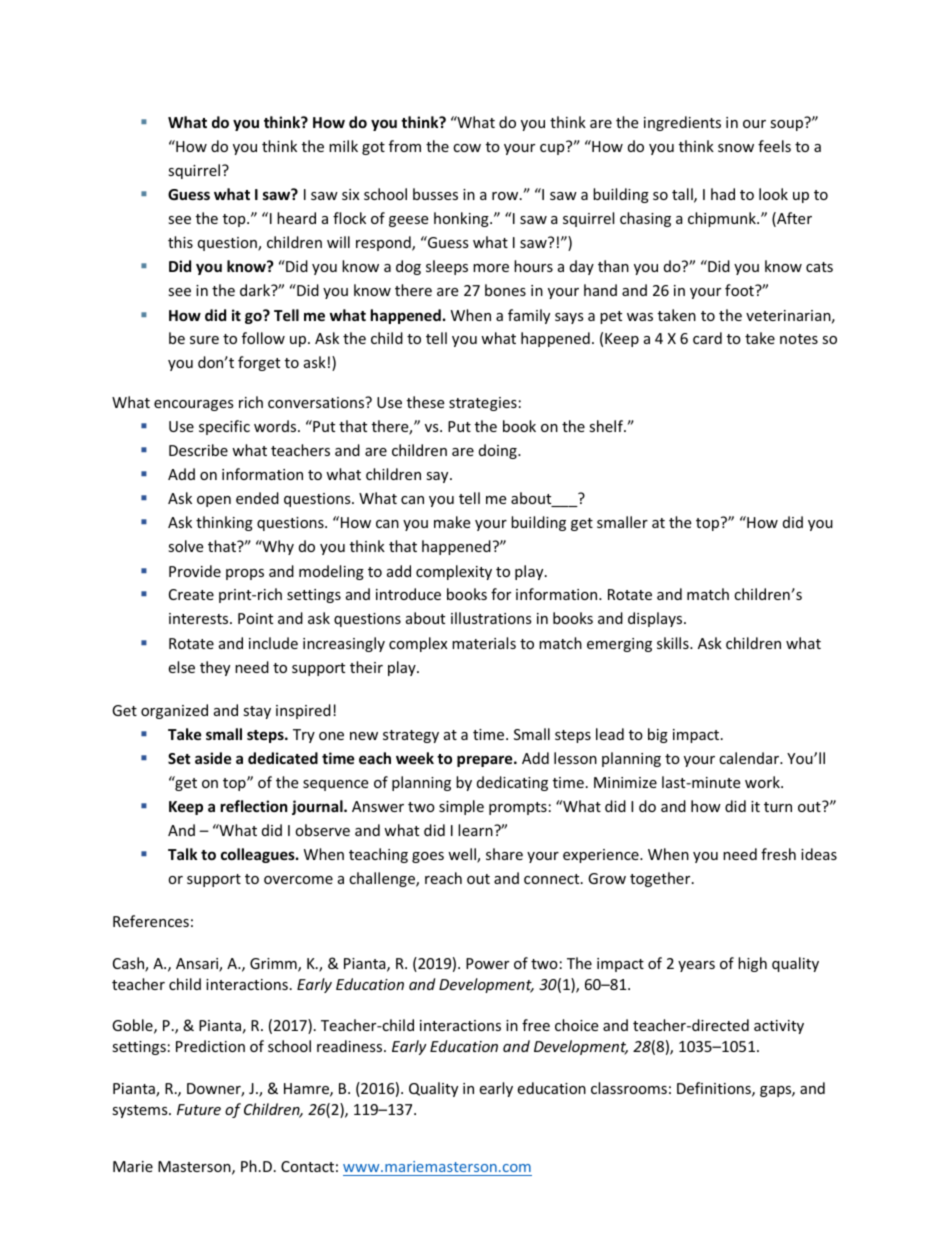 The image size is (952, 1233). I want to click on Future, so click(199, 1109).
